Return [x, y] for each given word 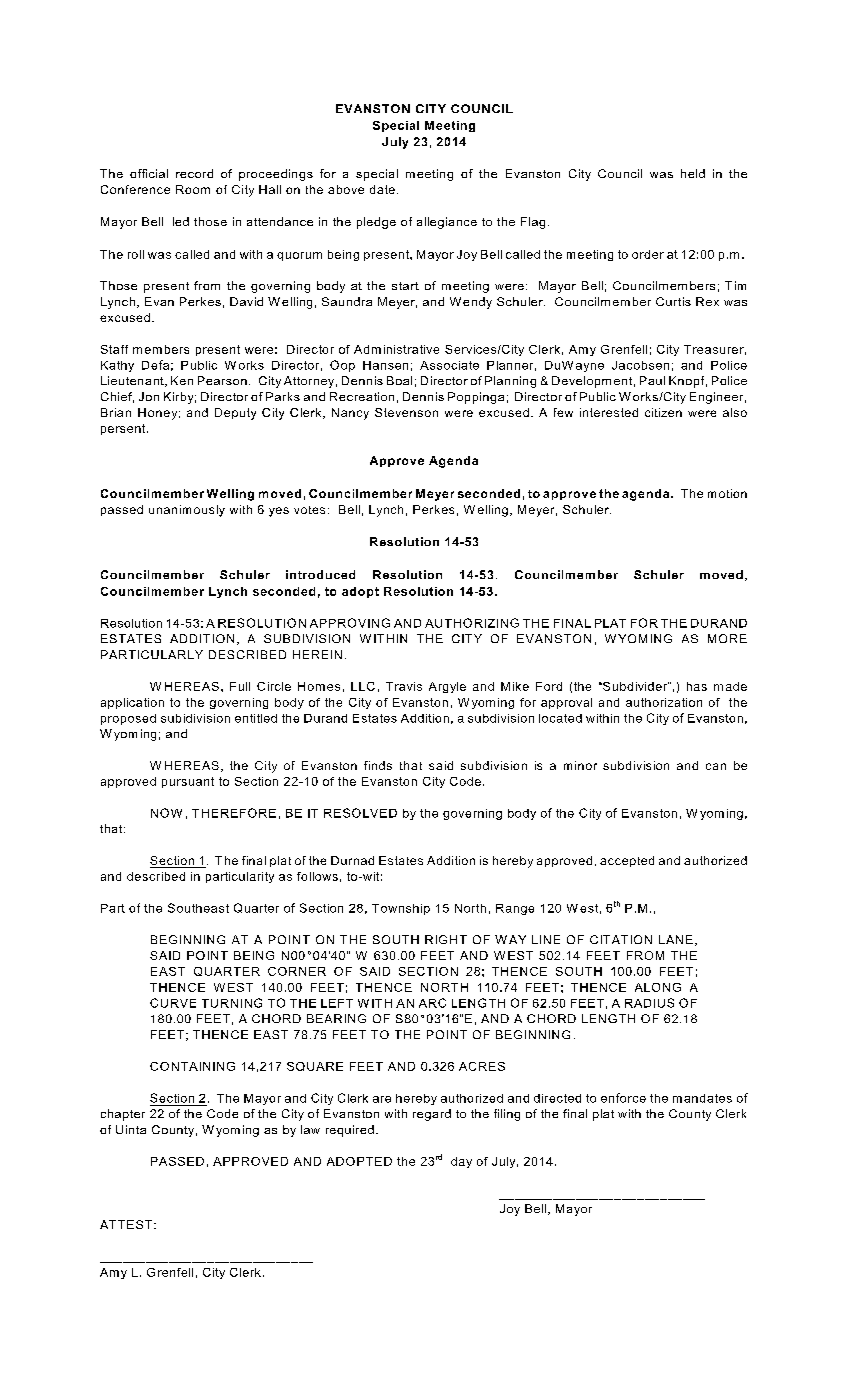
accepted [627, 861]
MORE [727, 638]
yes [279, 512]
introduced [320, 574]
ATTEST [126, 1224]
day [461, 1162]
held [693, 173]
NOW [166, 813]
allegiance [447, 223]
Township [401, 909]
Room [193, 189]
